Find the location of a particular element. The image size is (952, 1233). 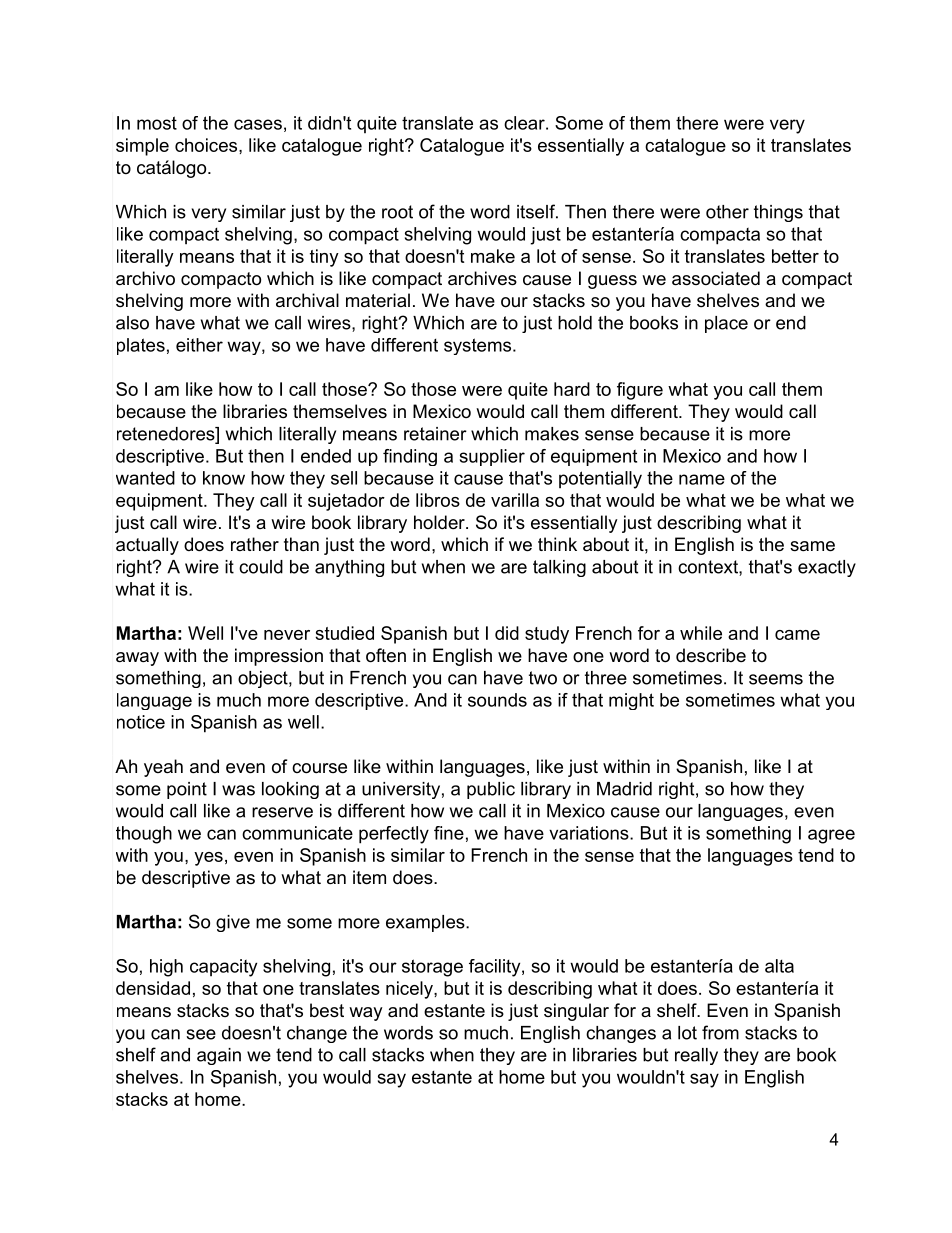

root is located at coordinates (397, 212).
